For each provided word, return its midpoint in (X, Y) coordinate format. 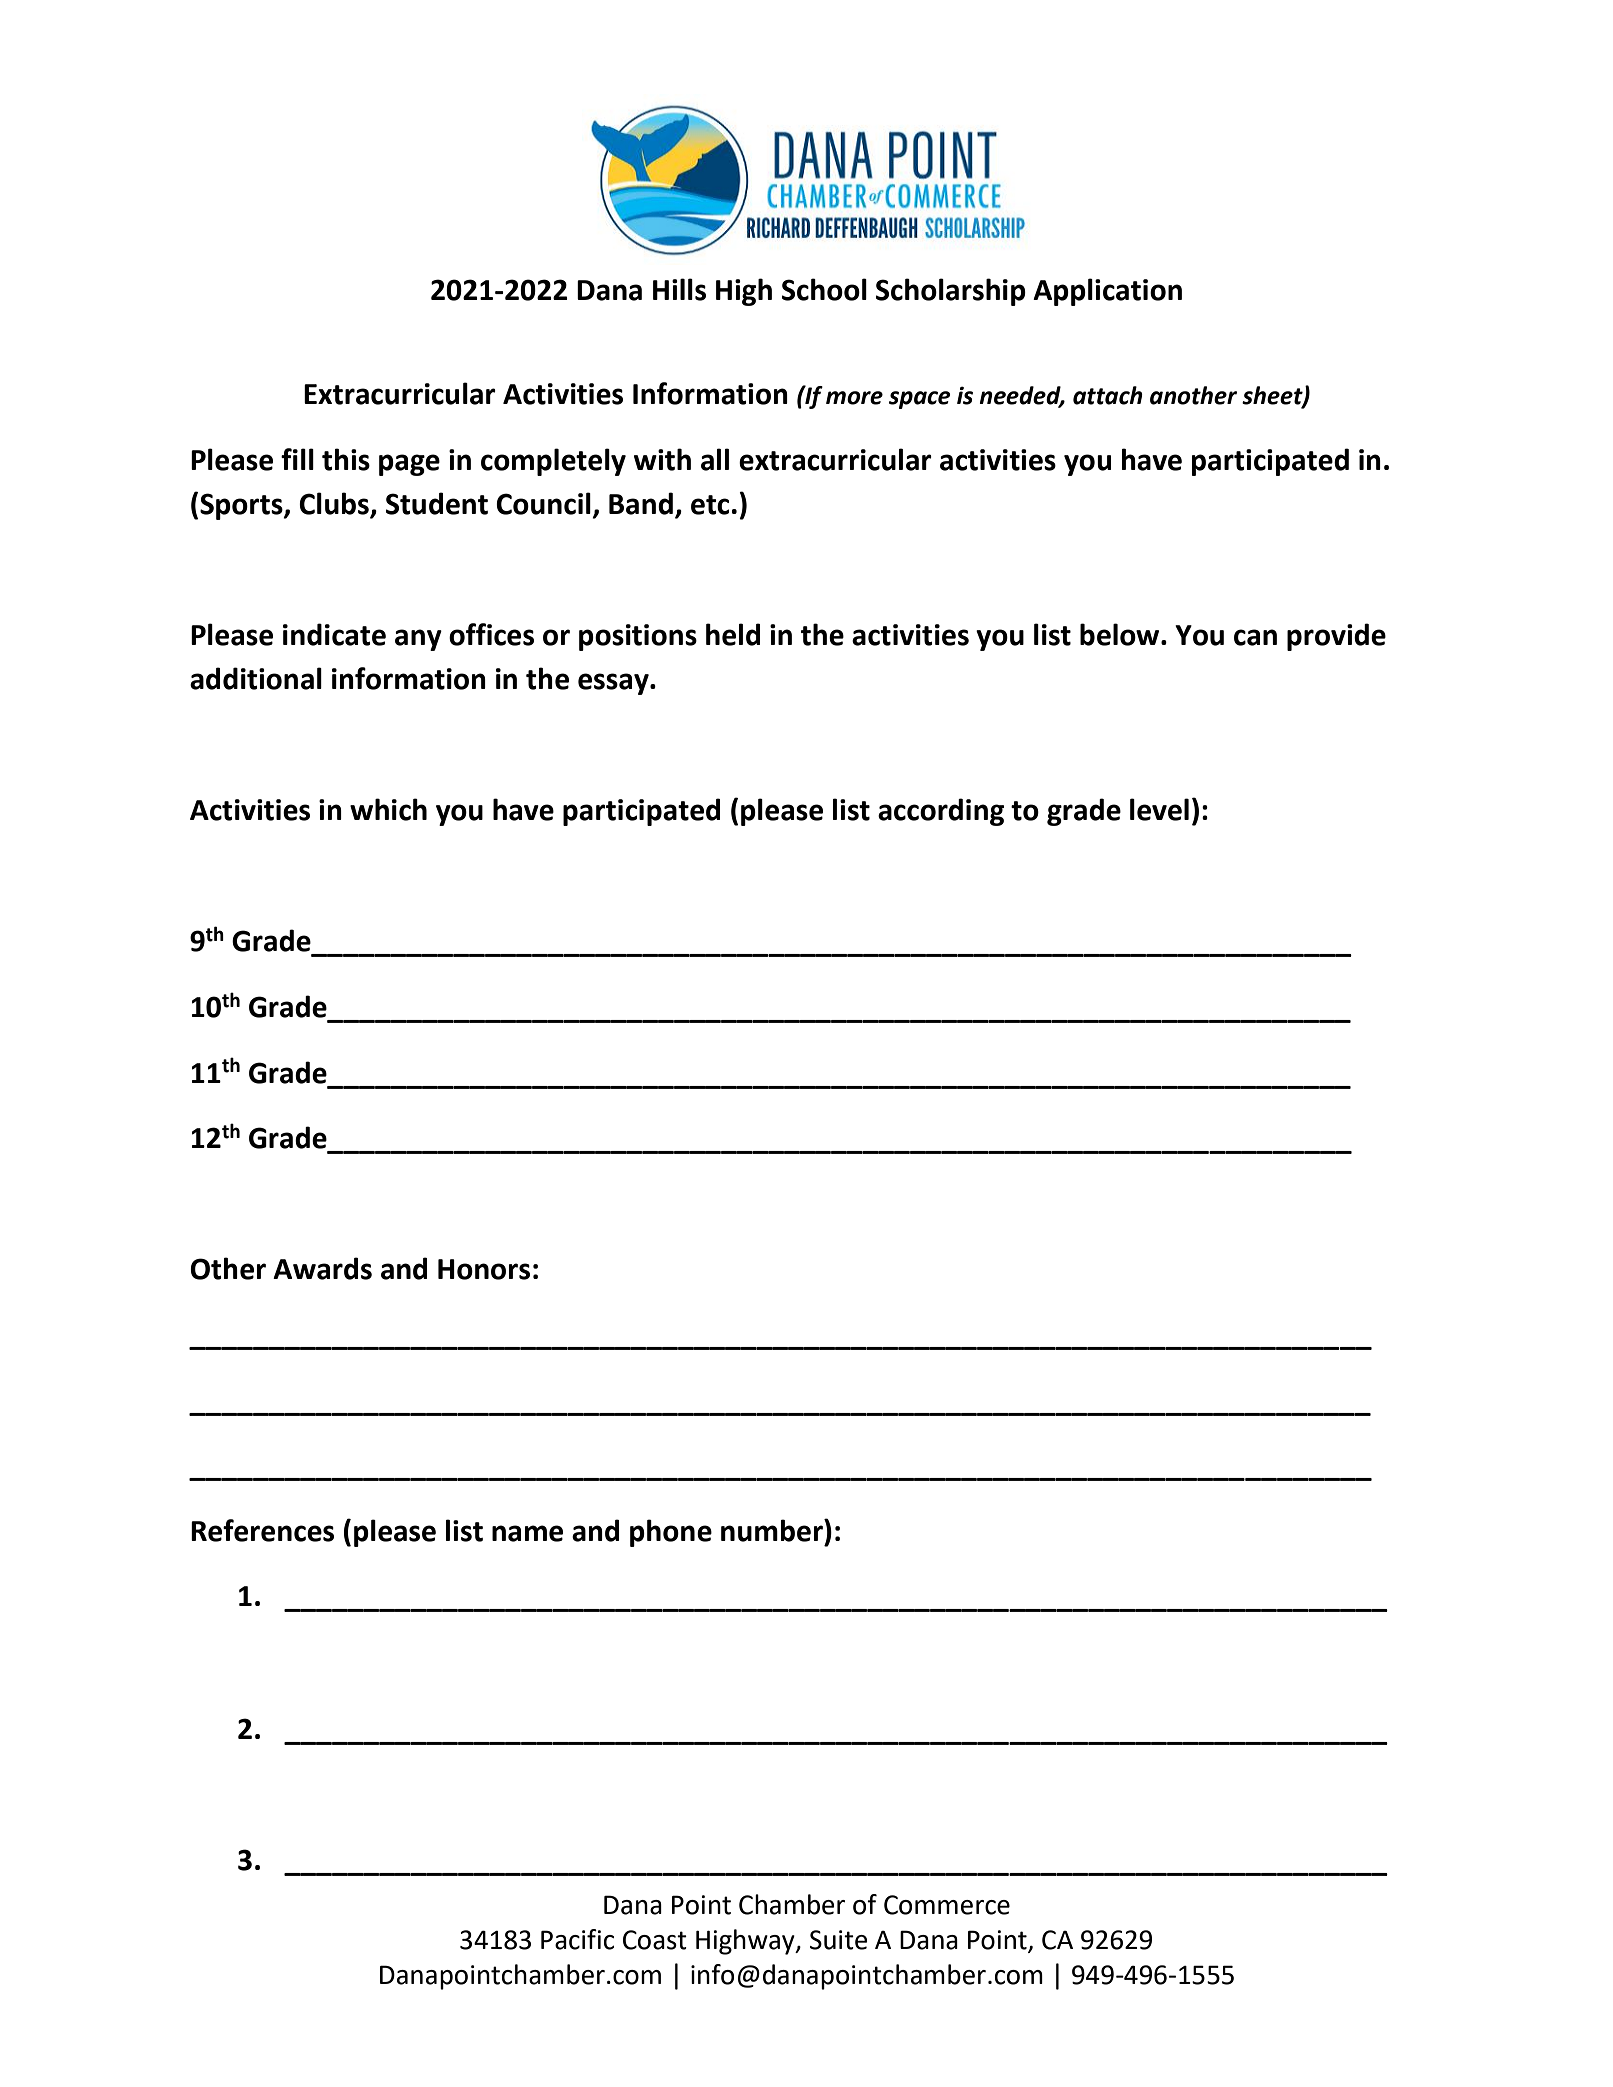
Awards (322, 1268)
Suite (838, 1940)
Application (1107, 292)
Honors (484, 1269)
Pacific (577, 1939)
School (824, 289)
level (1159, 809)
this (346, 459)
